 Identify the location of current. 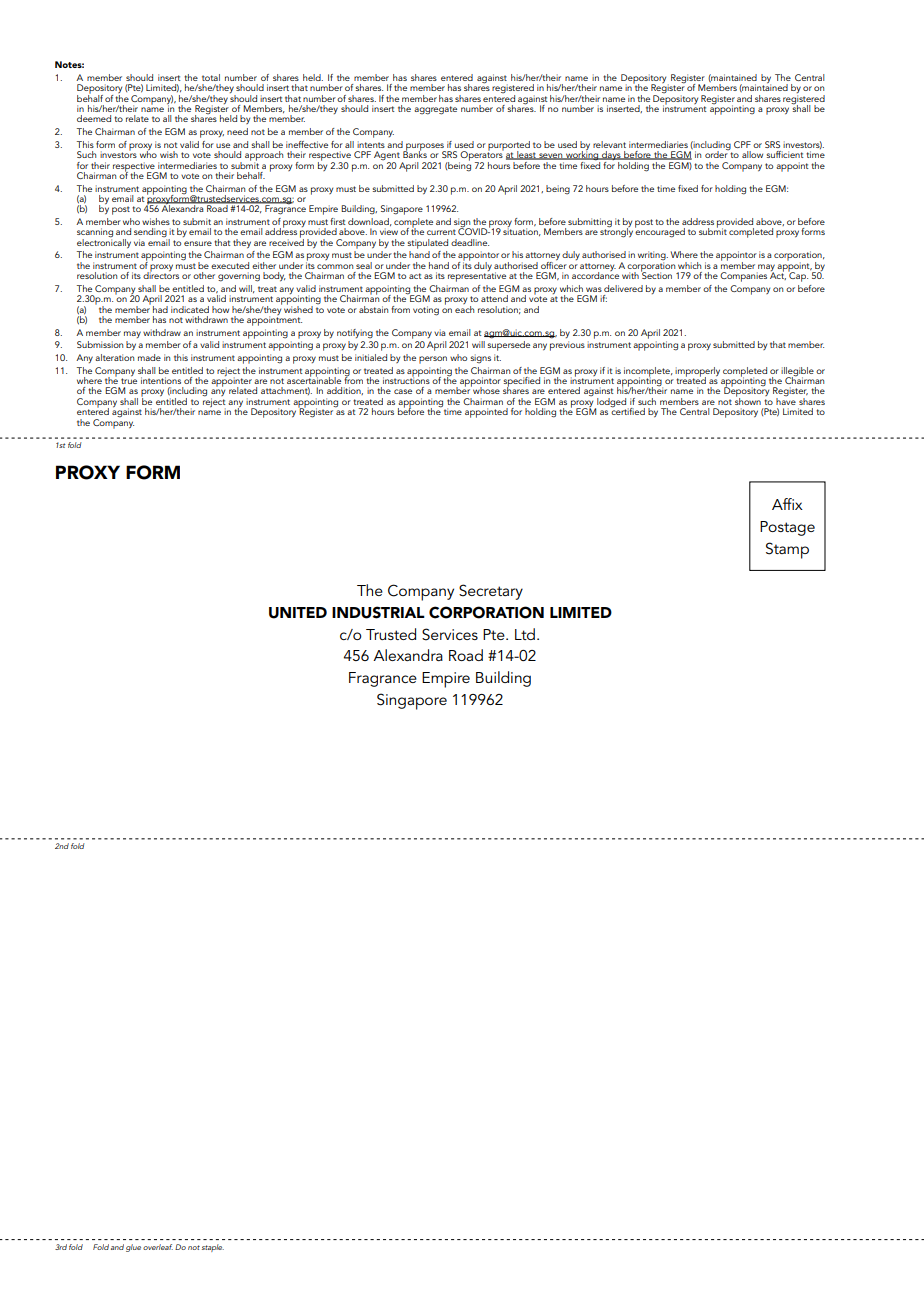
(441, 232).
